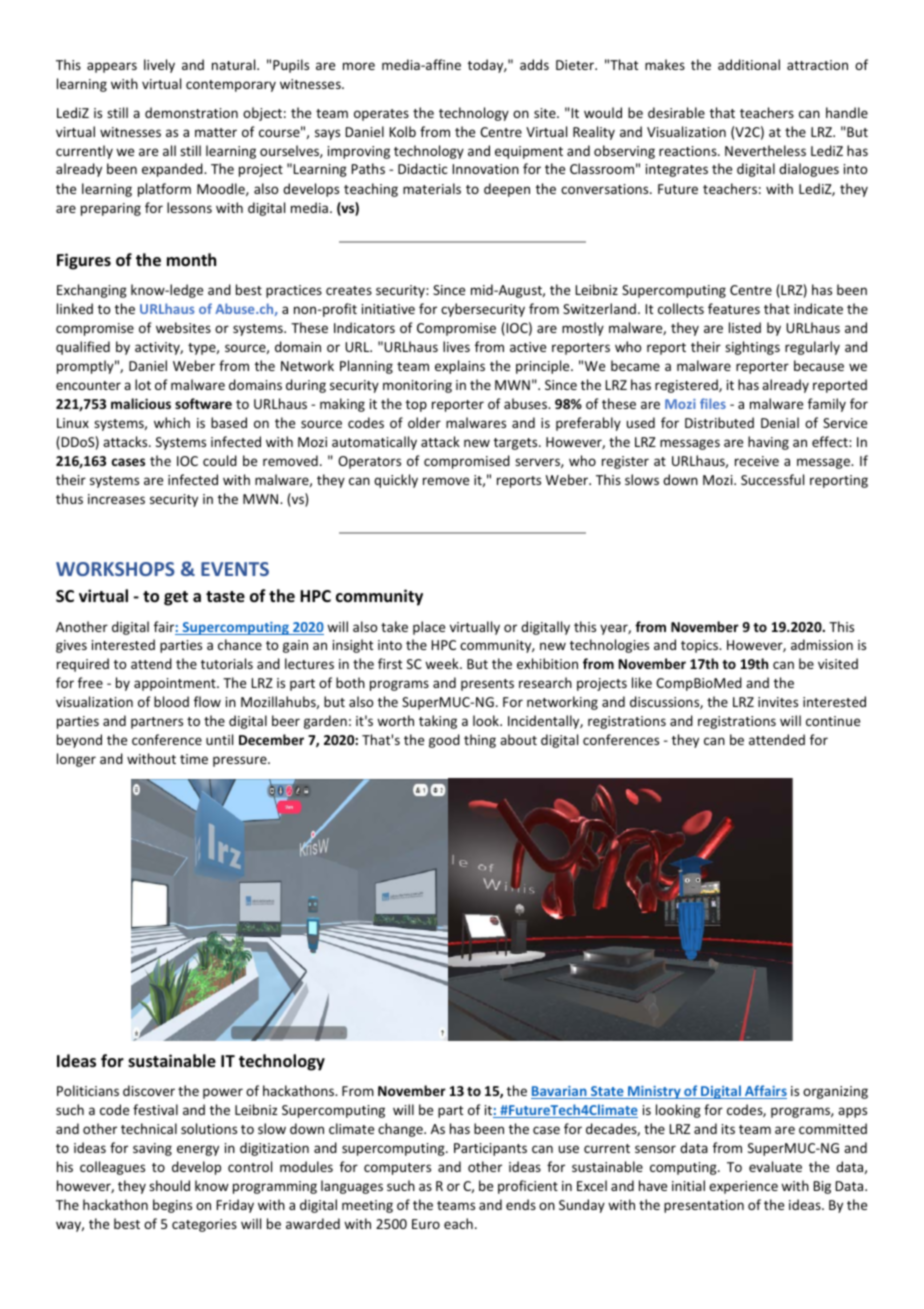 The image size is (924, 1309). I want to click on topics, so click(700, 646).
